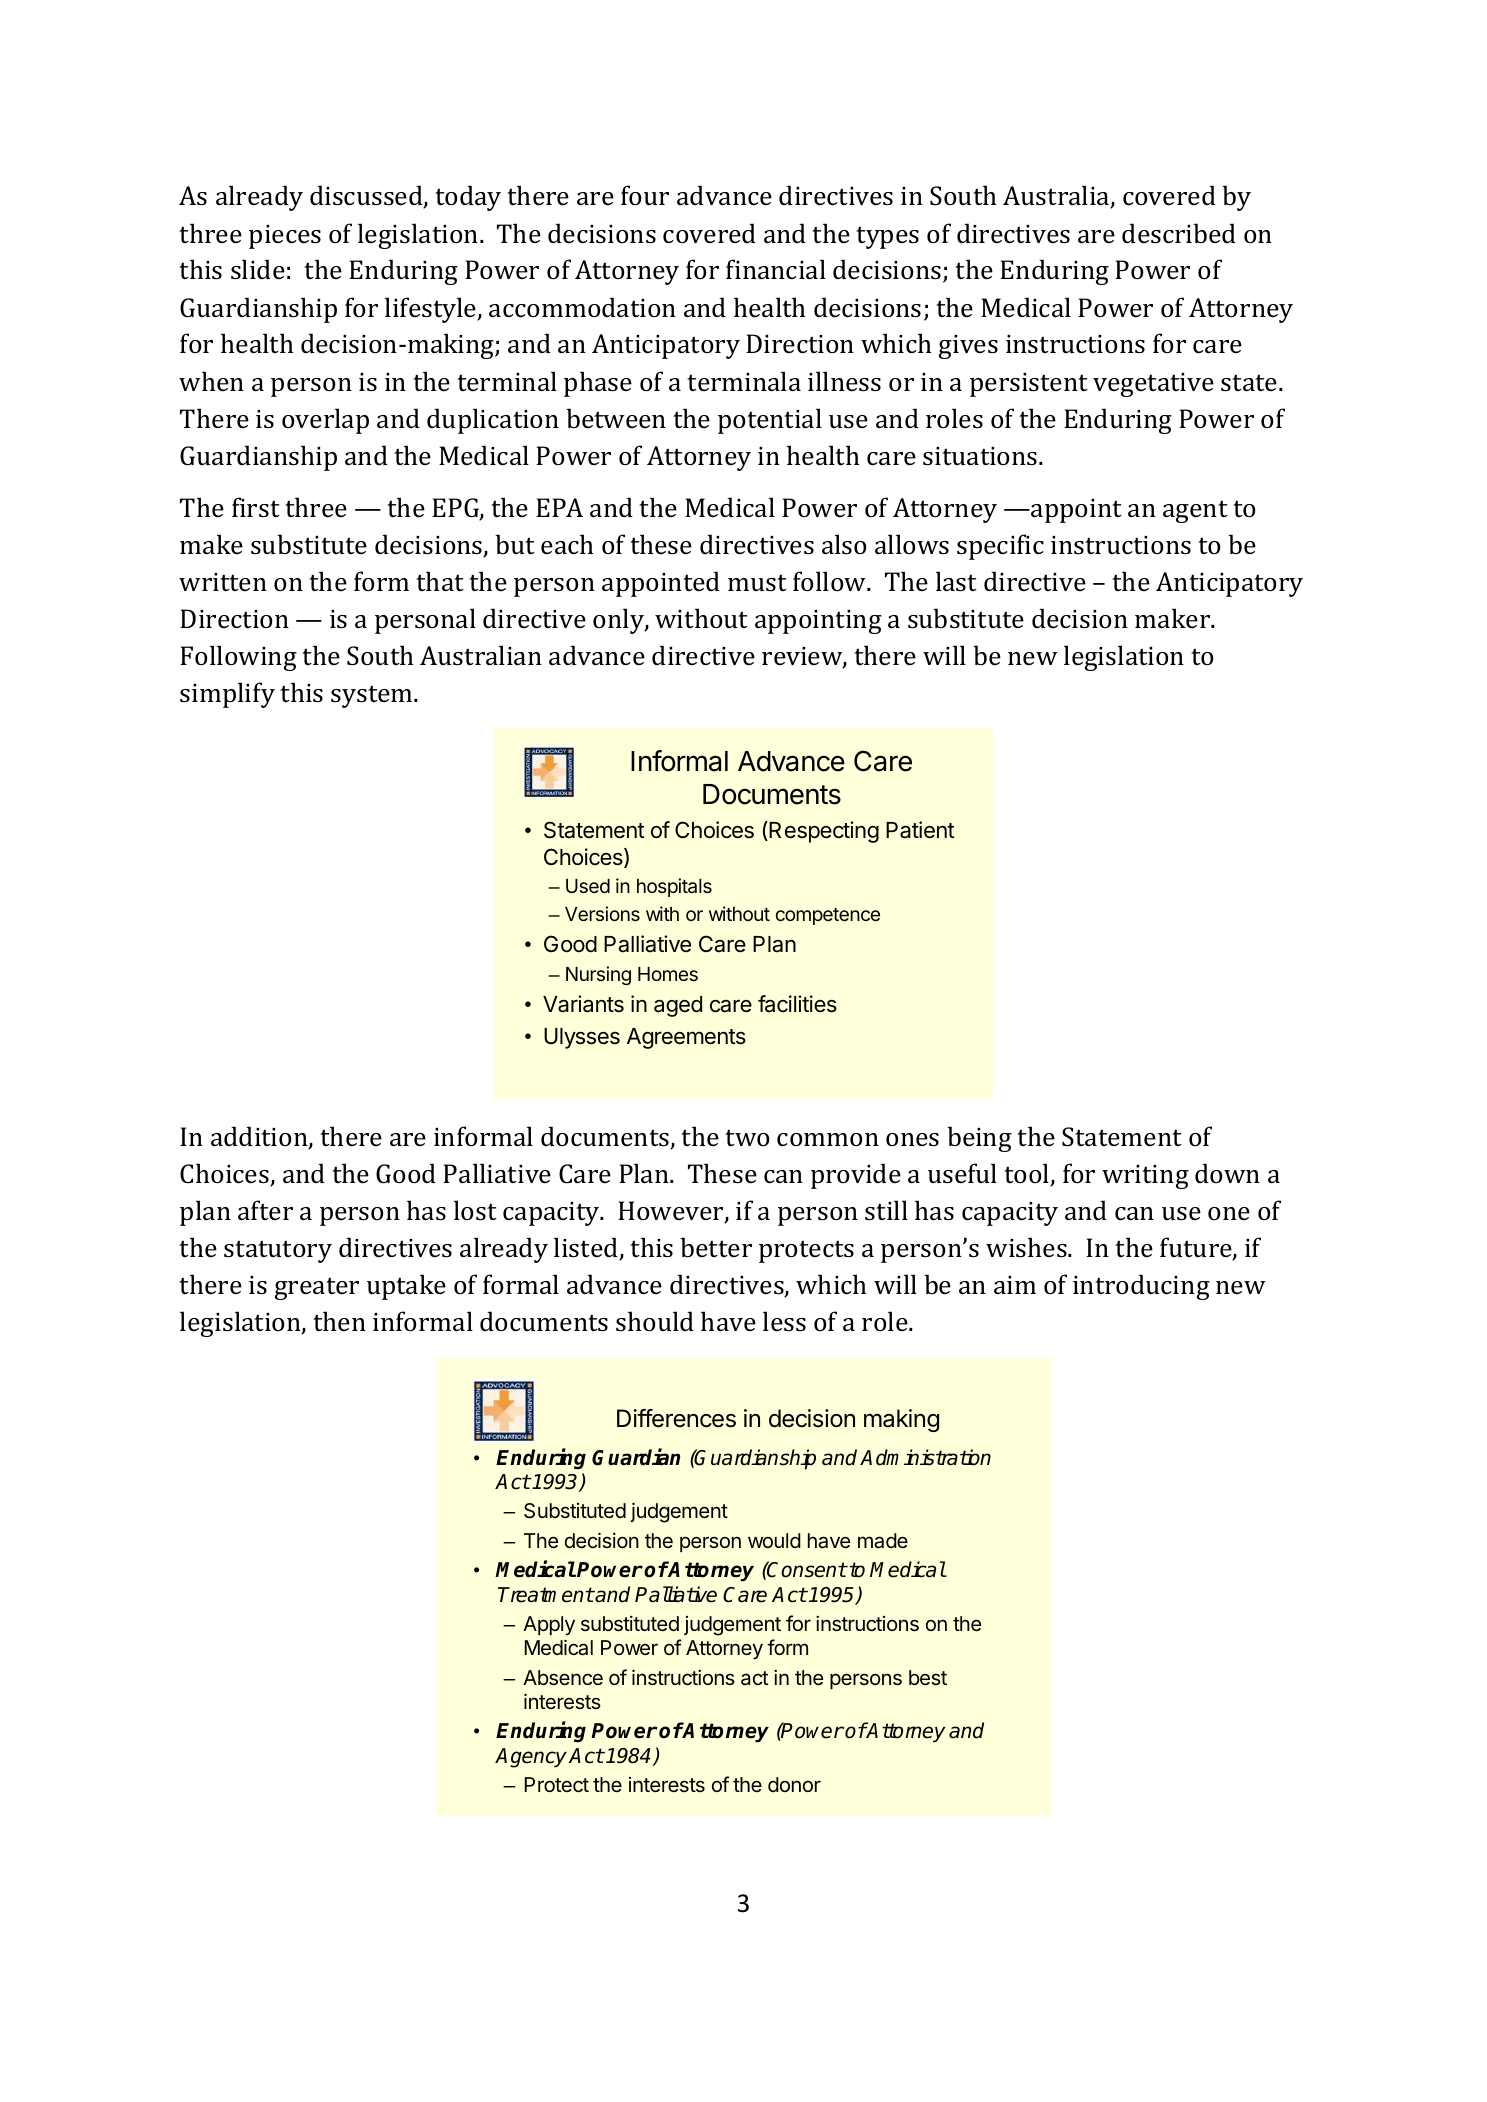 Image resolution: width=1487 pixels, height=2102 pixels. I want to click on then, so click(339, 1321).
